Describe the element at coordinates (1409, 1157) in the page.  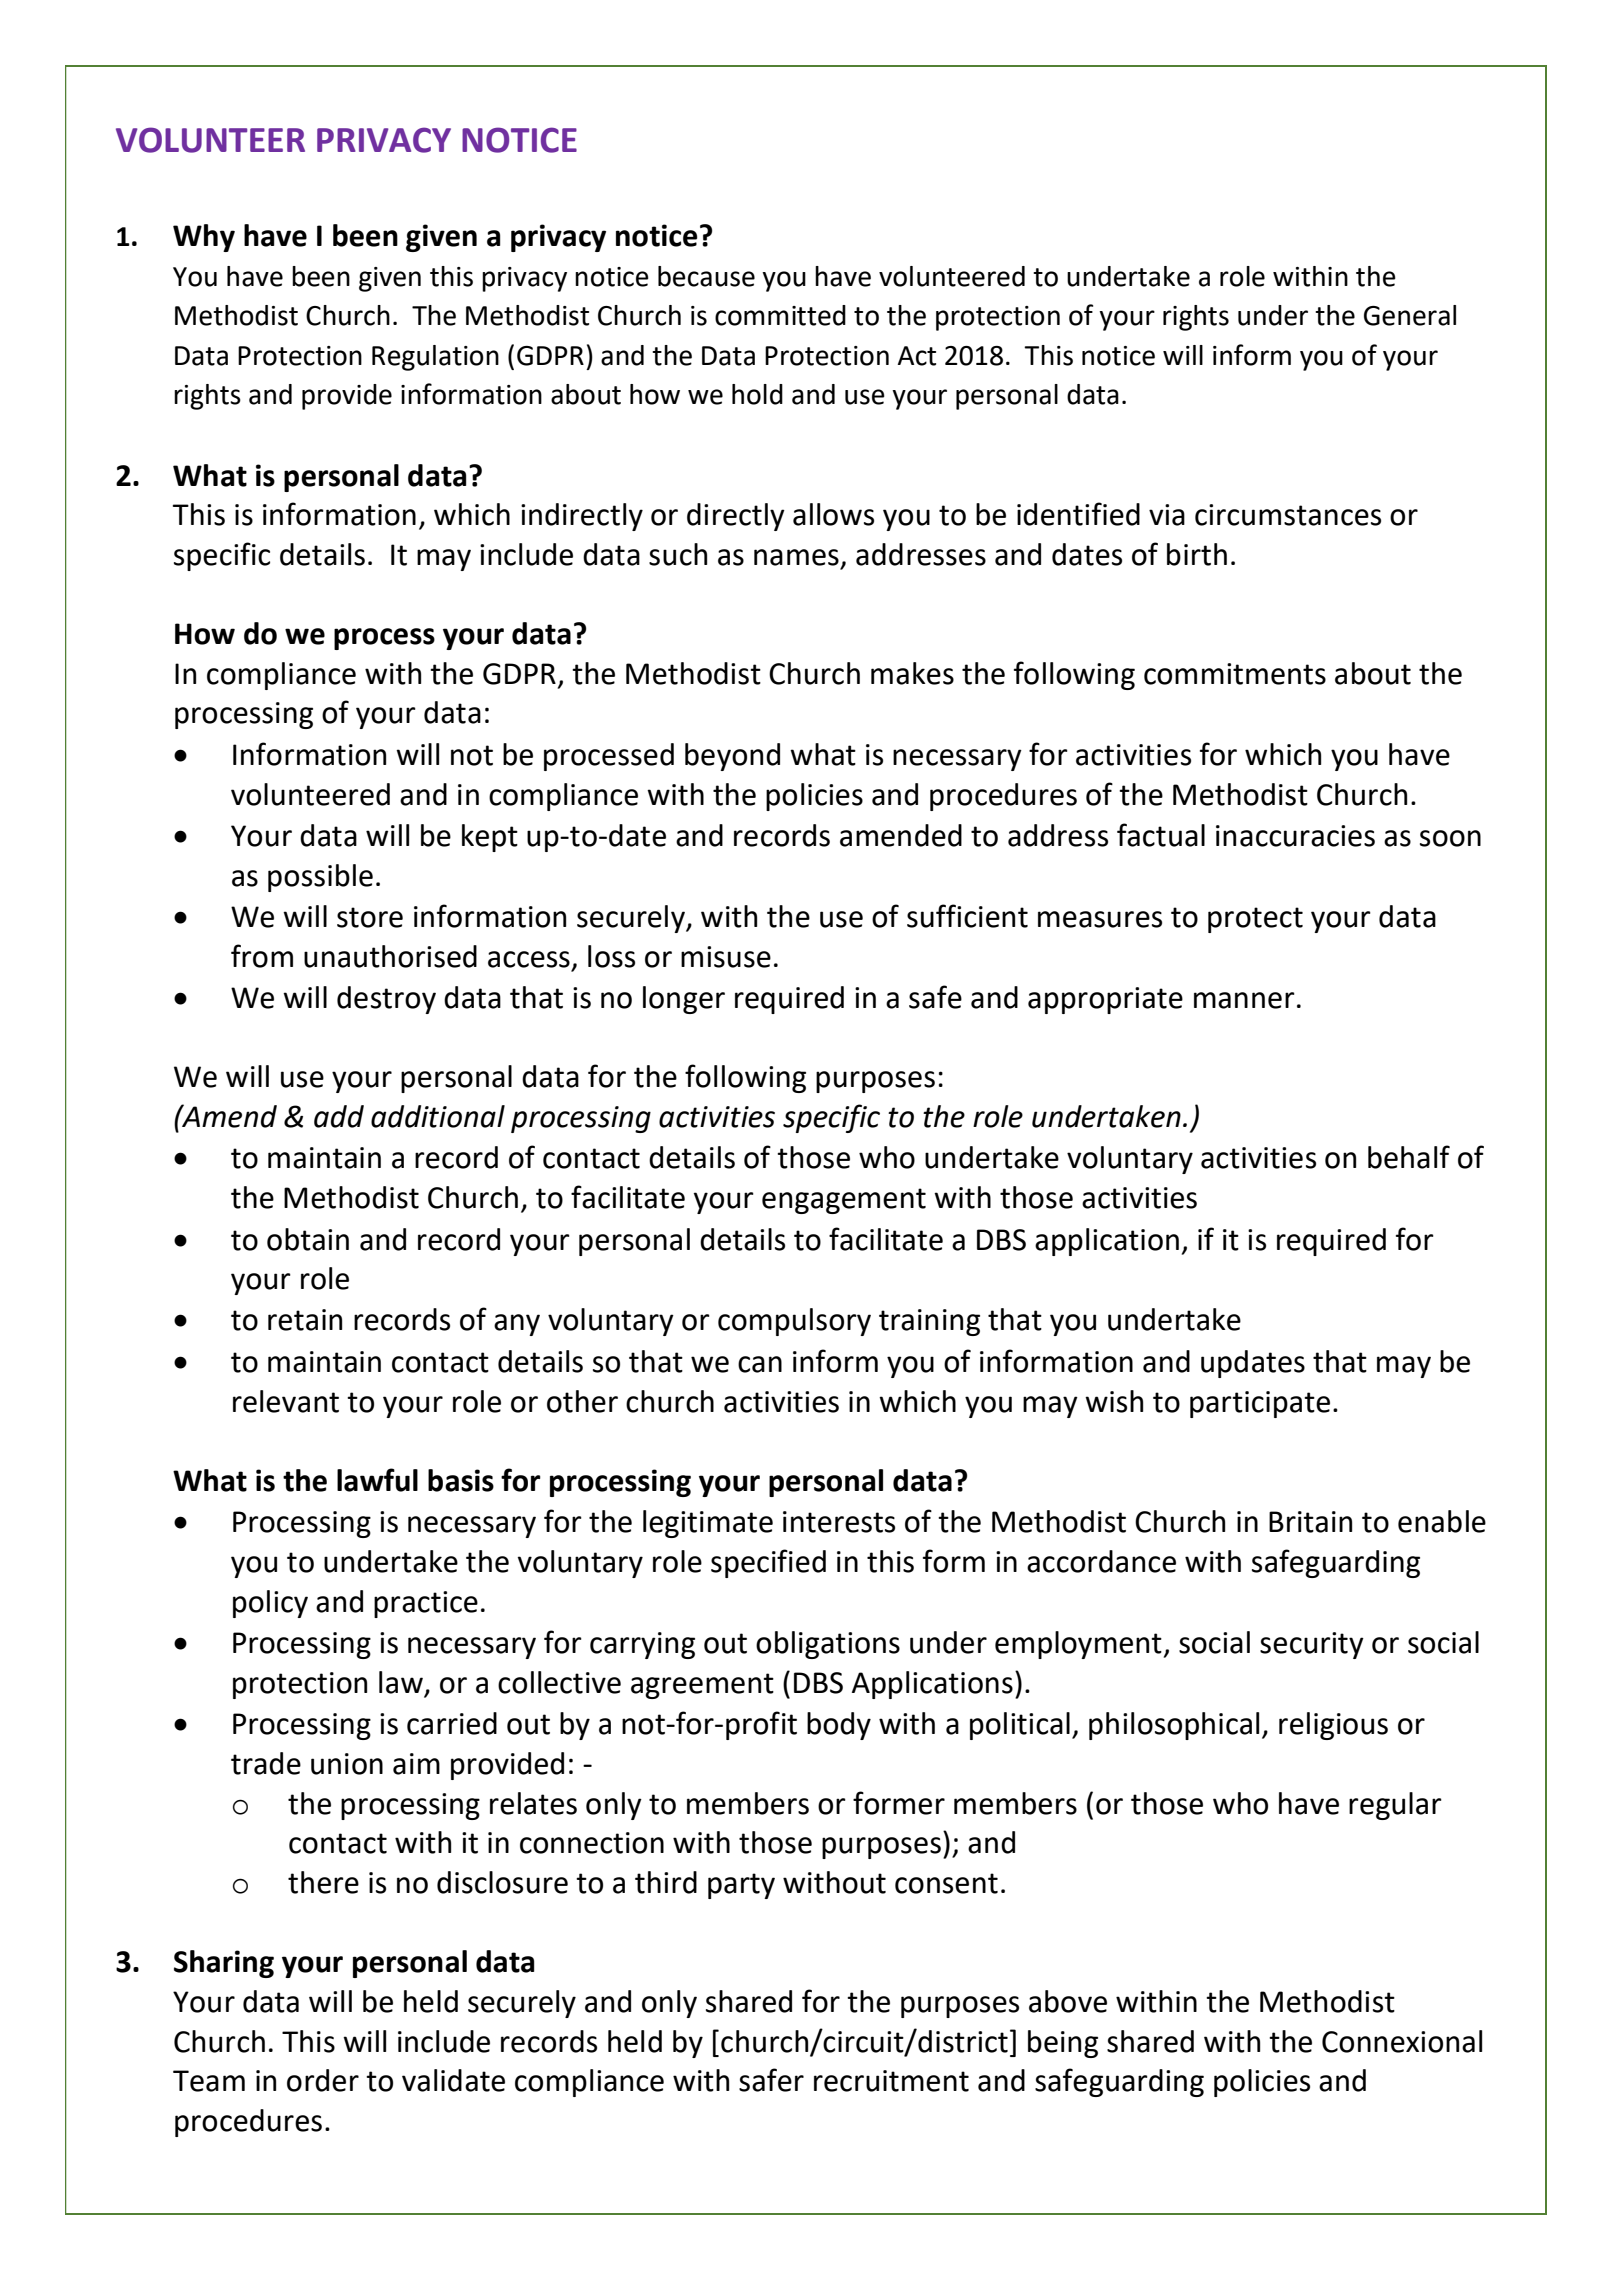
I see `behalf` at that location.
